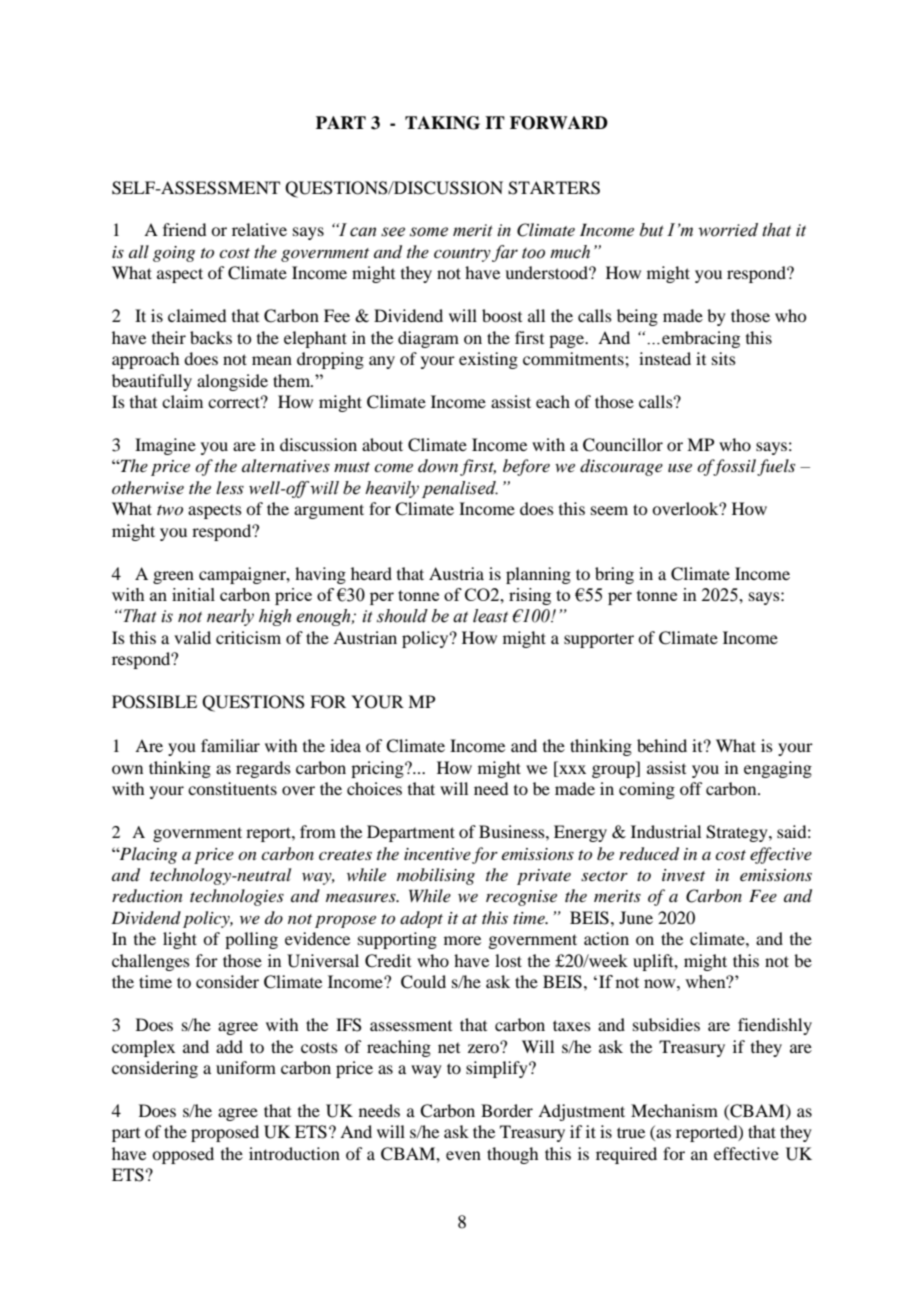 This screenshot has height=1308, width=924. I want to click on friend, so click(184, 229).
